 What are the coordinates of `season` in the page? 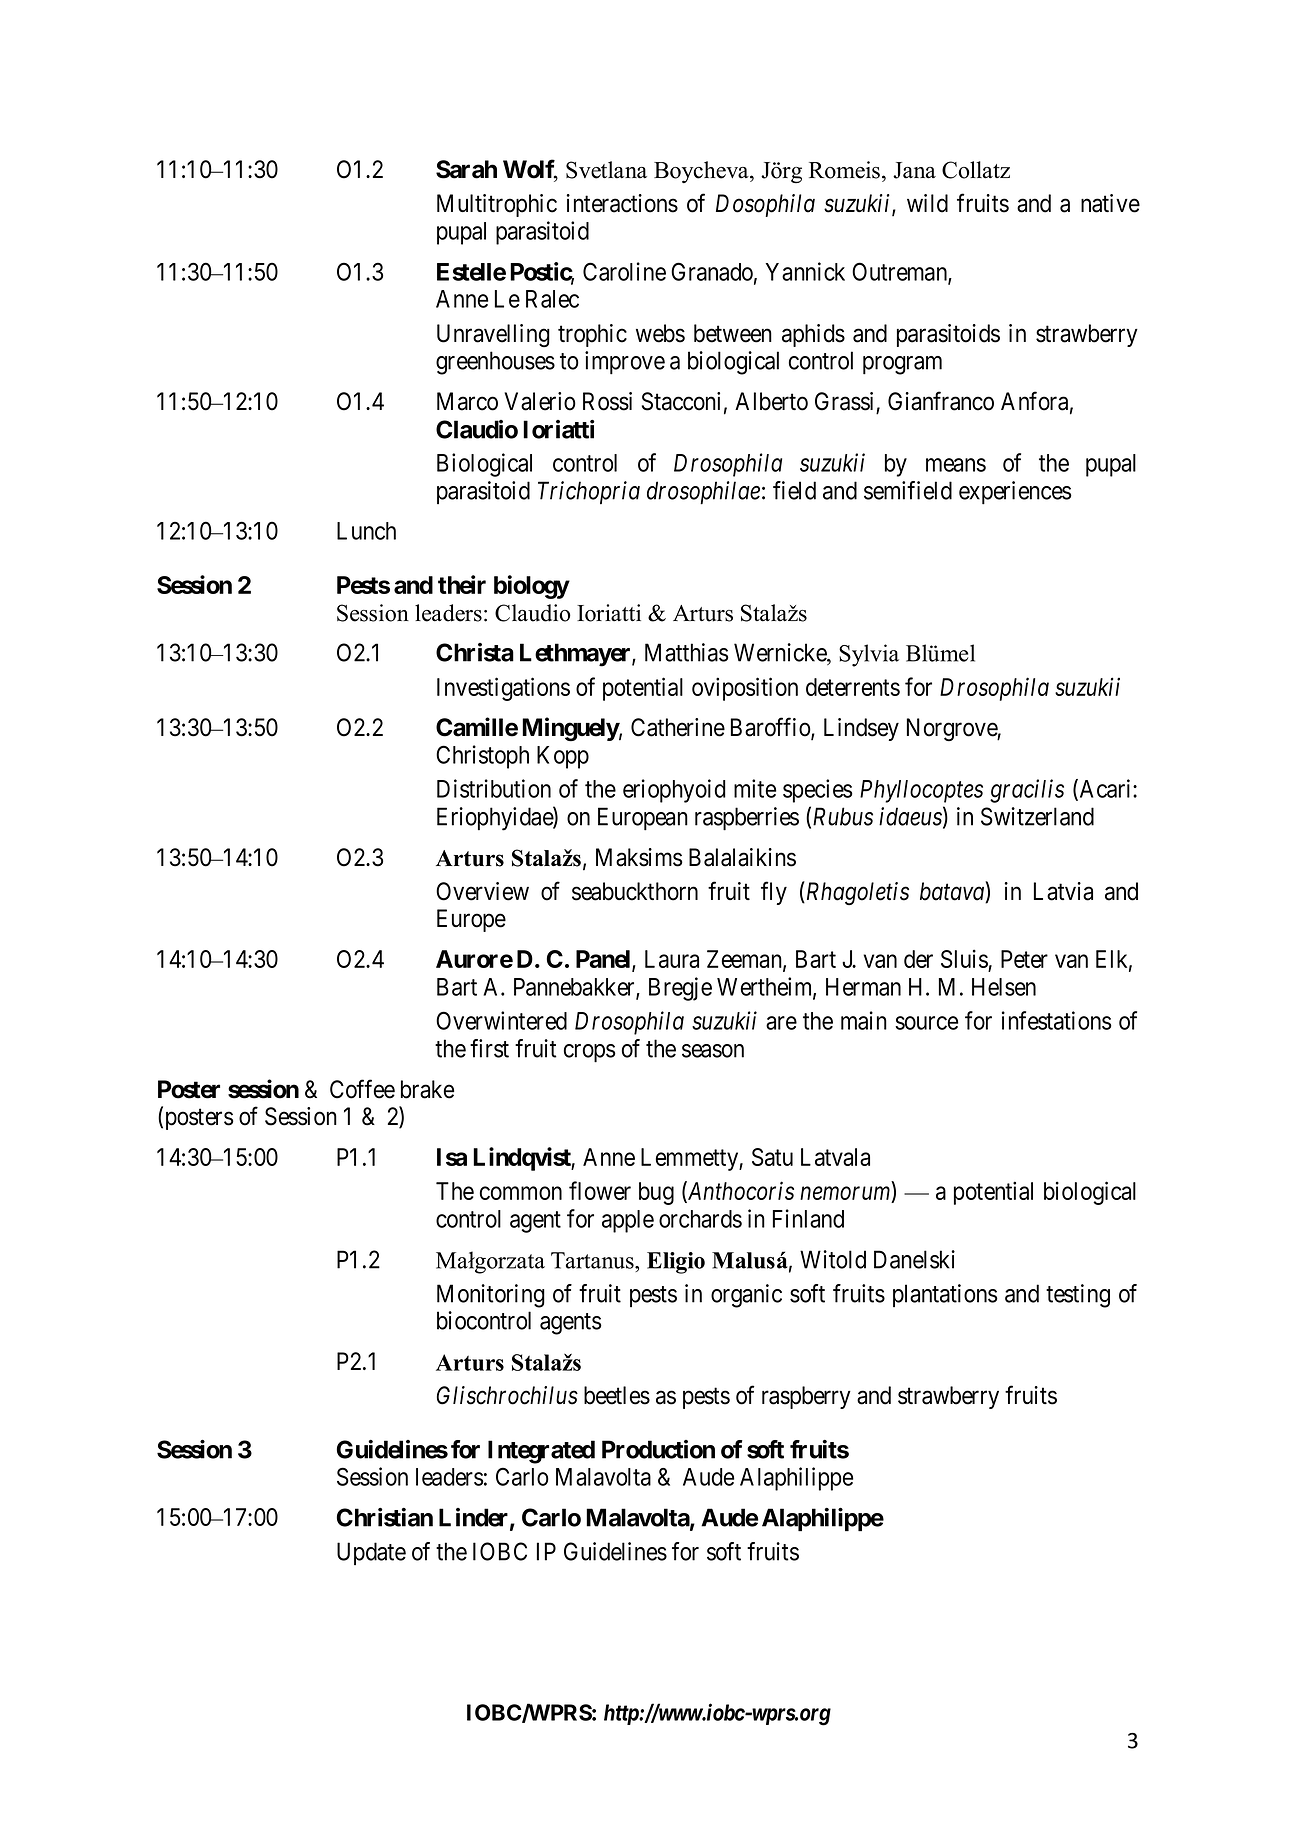 It's located at (713, 1051).
